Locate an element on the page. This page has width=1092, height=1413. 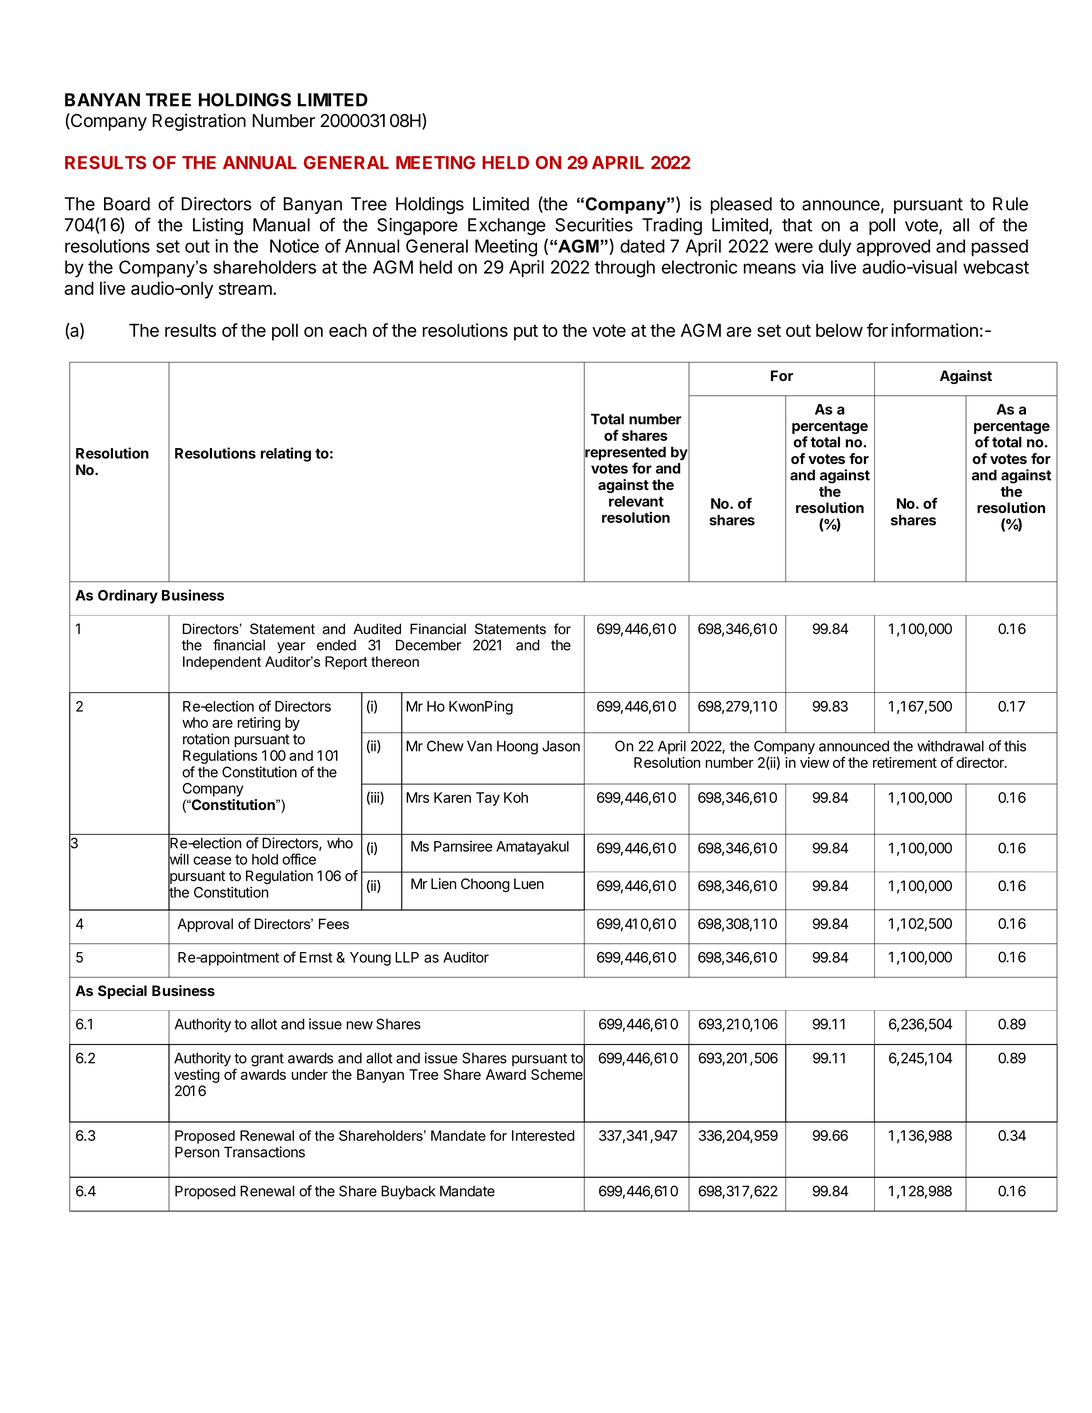
Securities is located at coordinates (594, 225).
